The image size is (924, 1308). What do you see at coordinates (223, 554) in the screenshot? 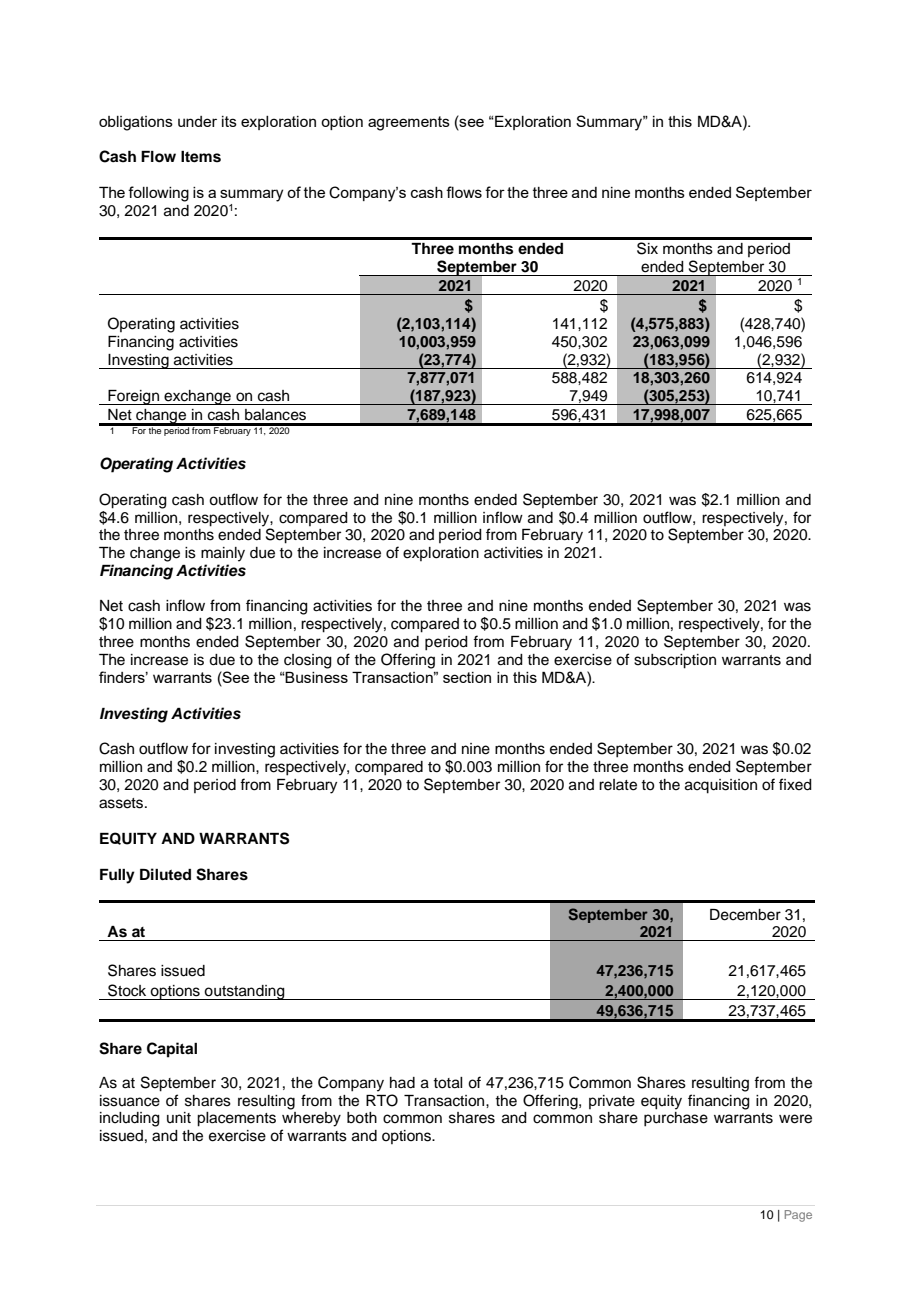
I see `mainly` at bounding box center [223, 554].
